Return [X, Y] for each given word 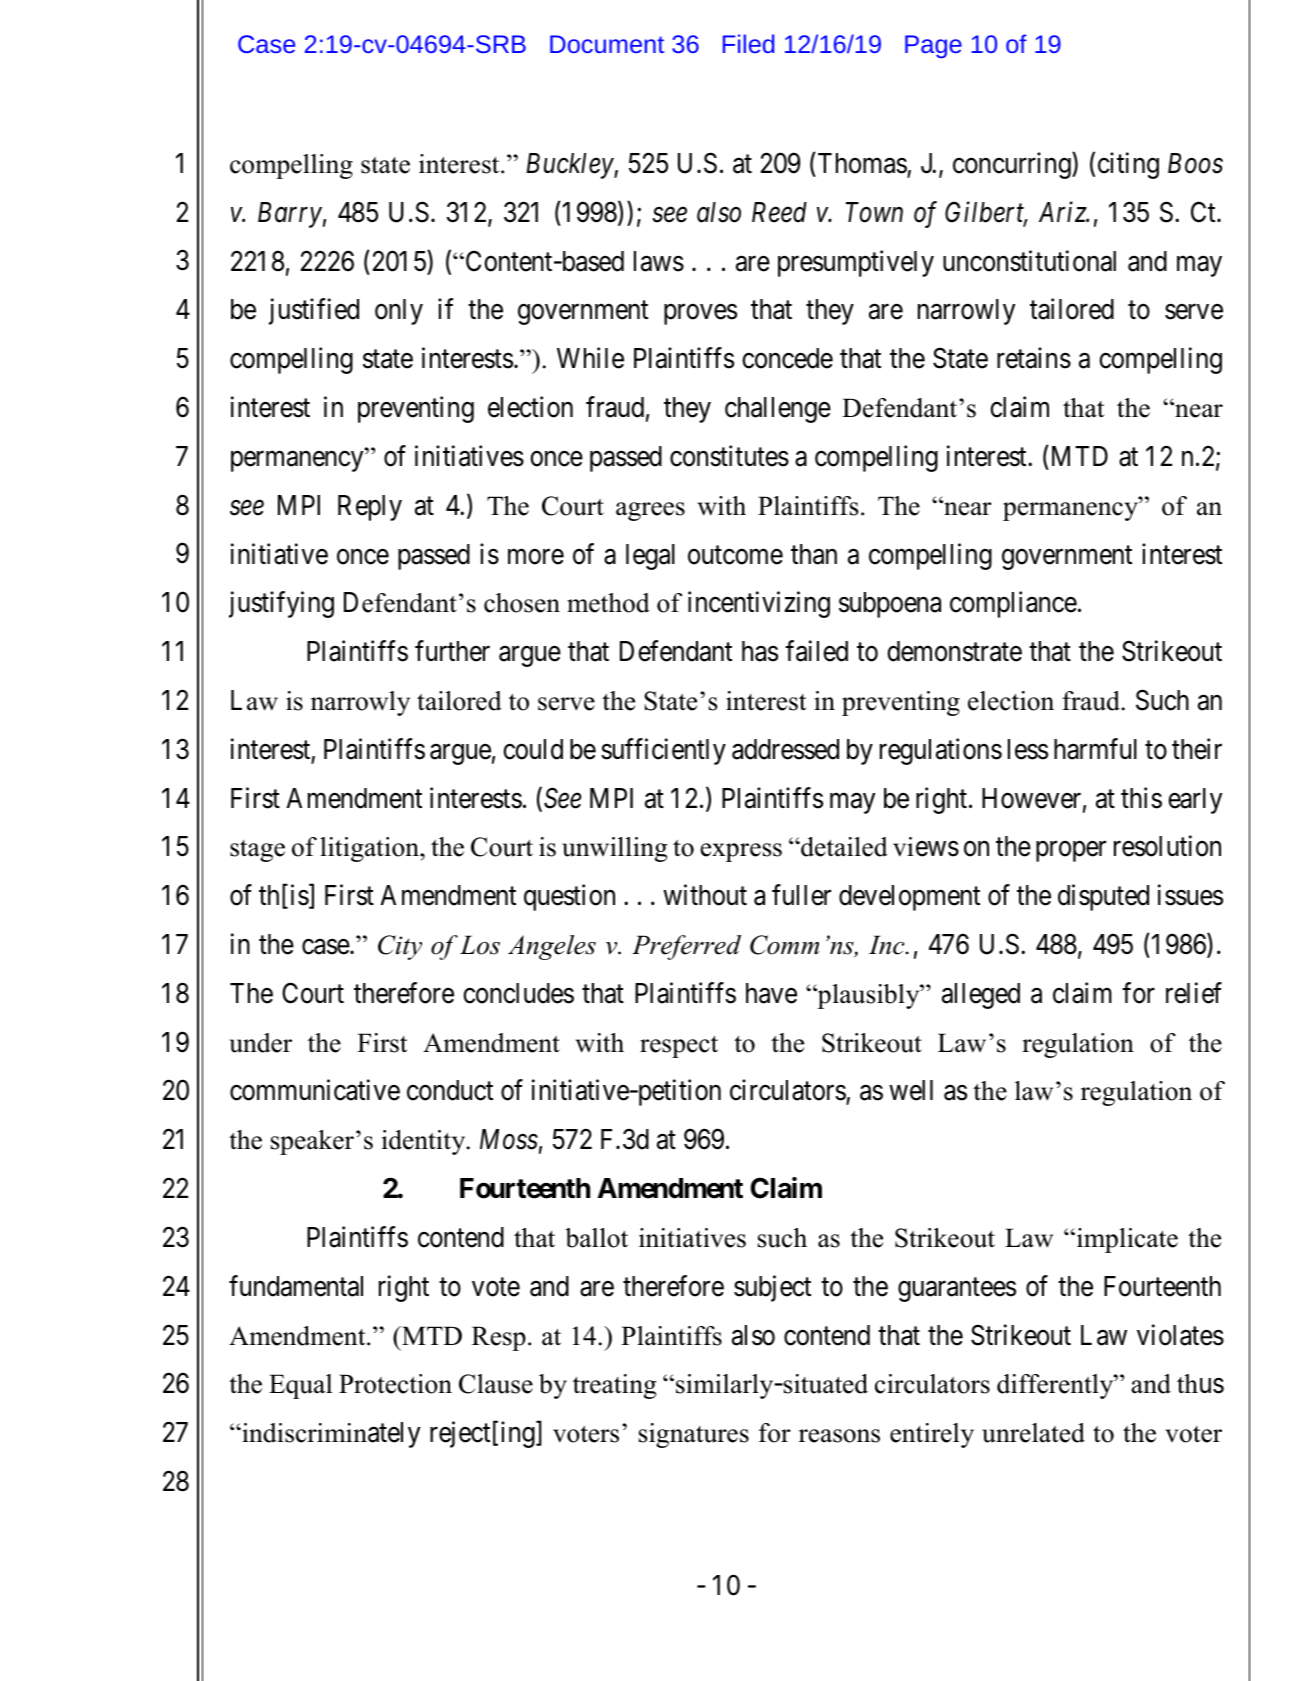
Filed [748, 43]
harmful [1095, 749]
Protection [395, 1384]
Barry [290, 215]
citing [1128, 165]
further [452, 651]
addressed [785, 749]
